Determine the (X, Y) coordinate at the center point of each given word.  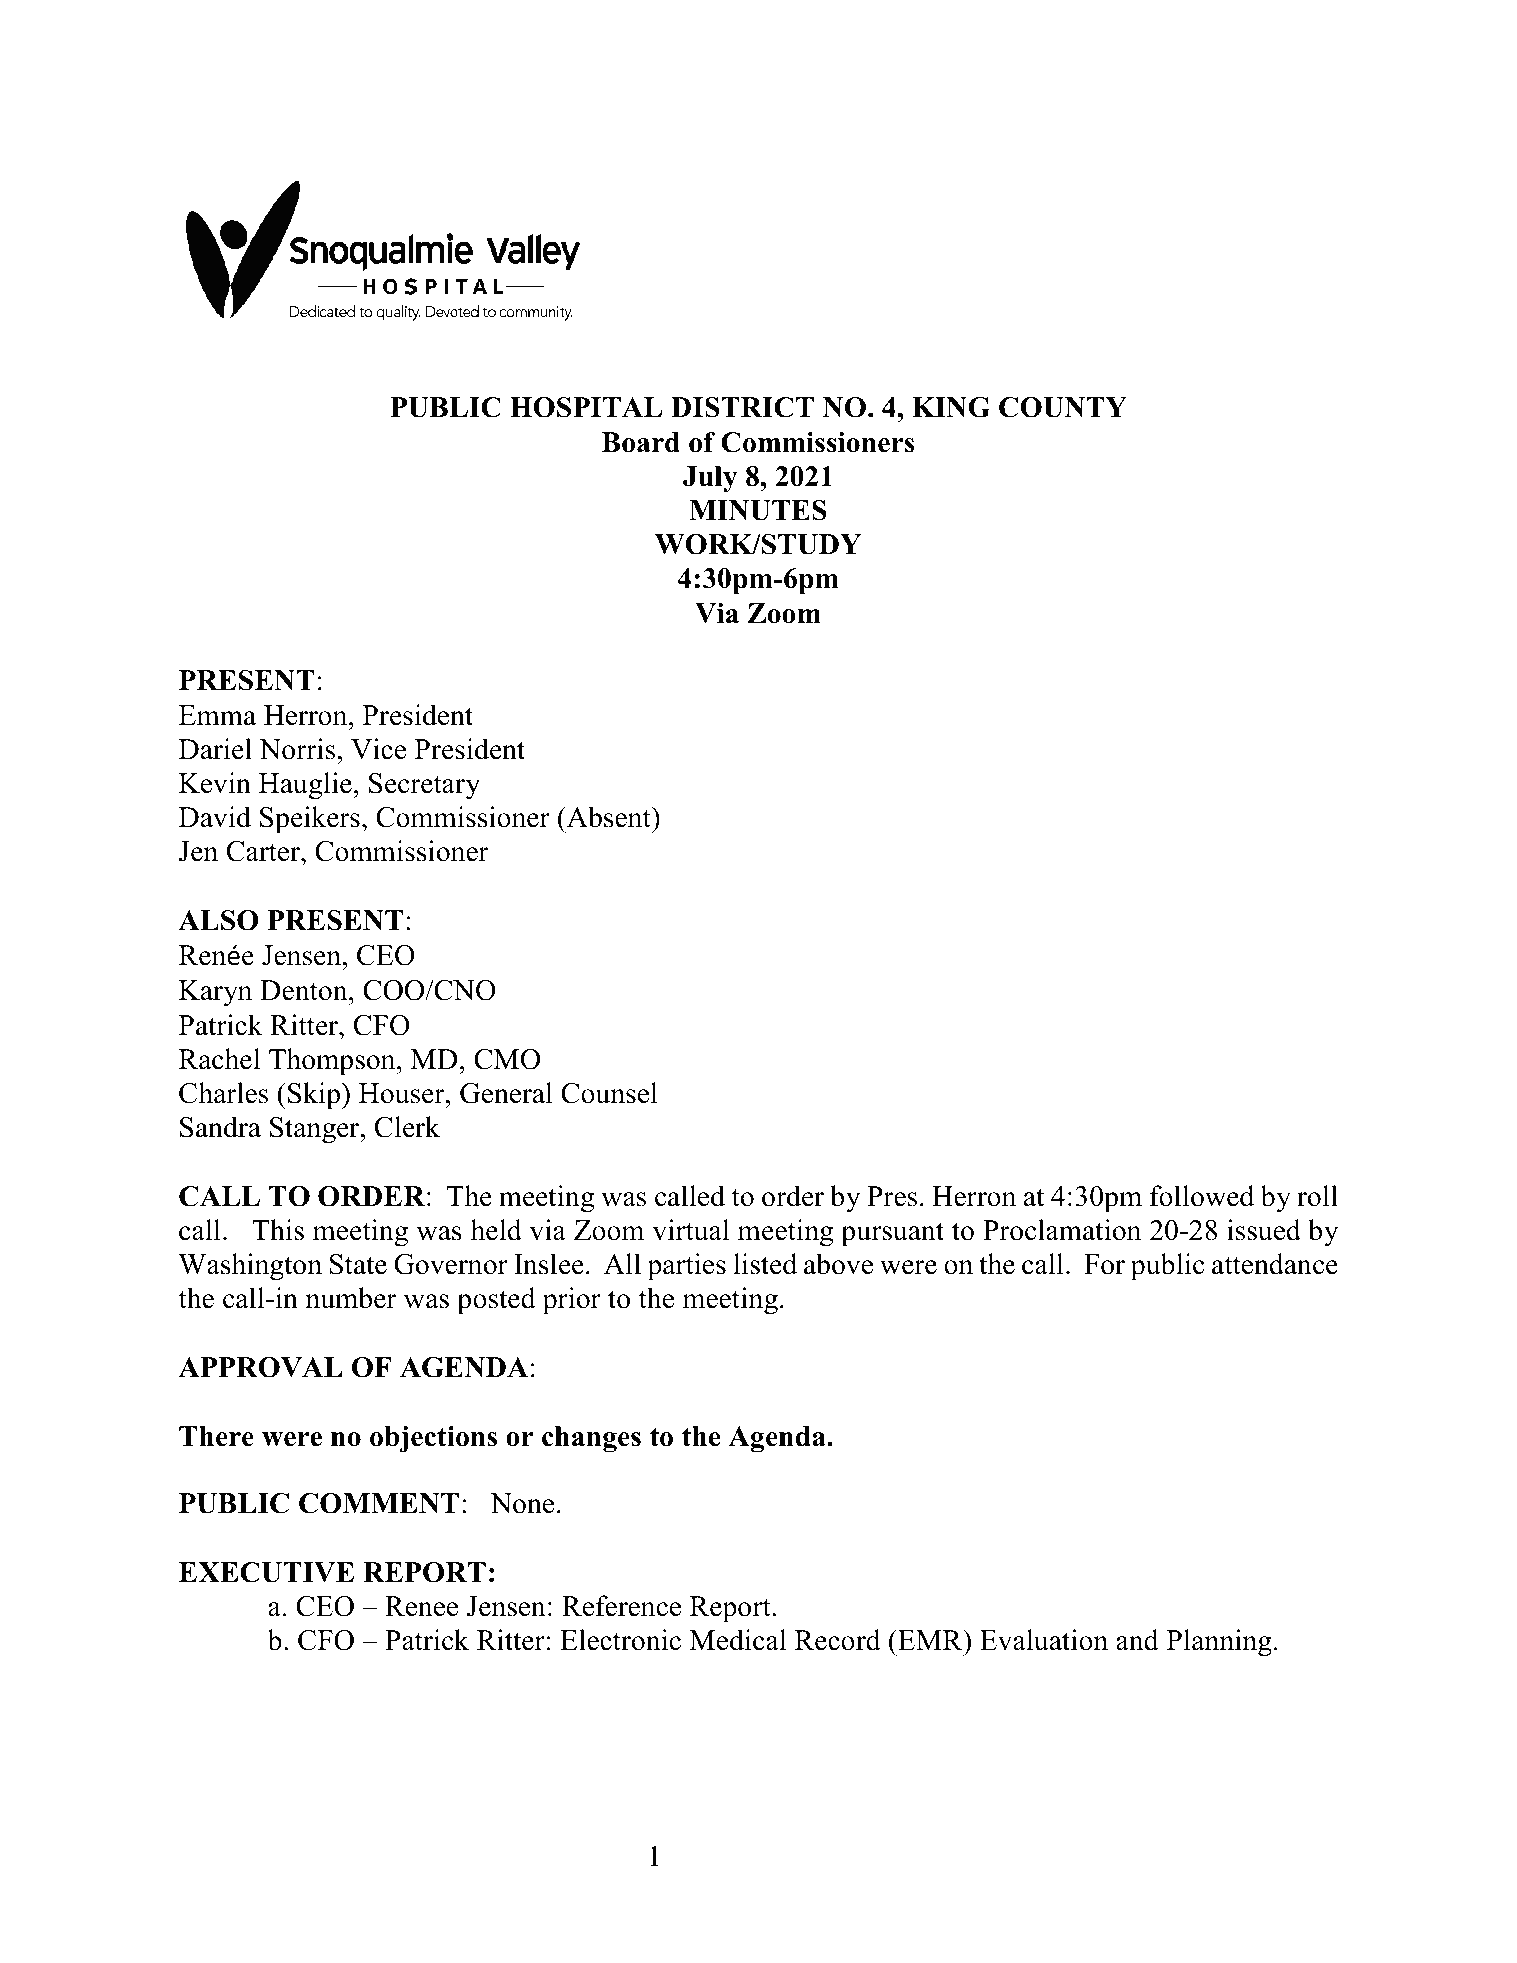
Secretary (424, 786)
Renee (421, 1606)
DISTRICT (742, 407)
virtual (691, 1230)
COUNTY (1063, 407)
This (278, 1230)
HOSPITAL (586, 407)
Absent (608, 817)
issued (1264, 1230)
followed (1202, 1196)
